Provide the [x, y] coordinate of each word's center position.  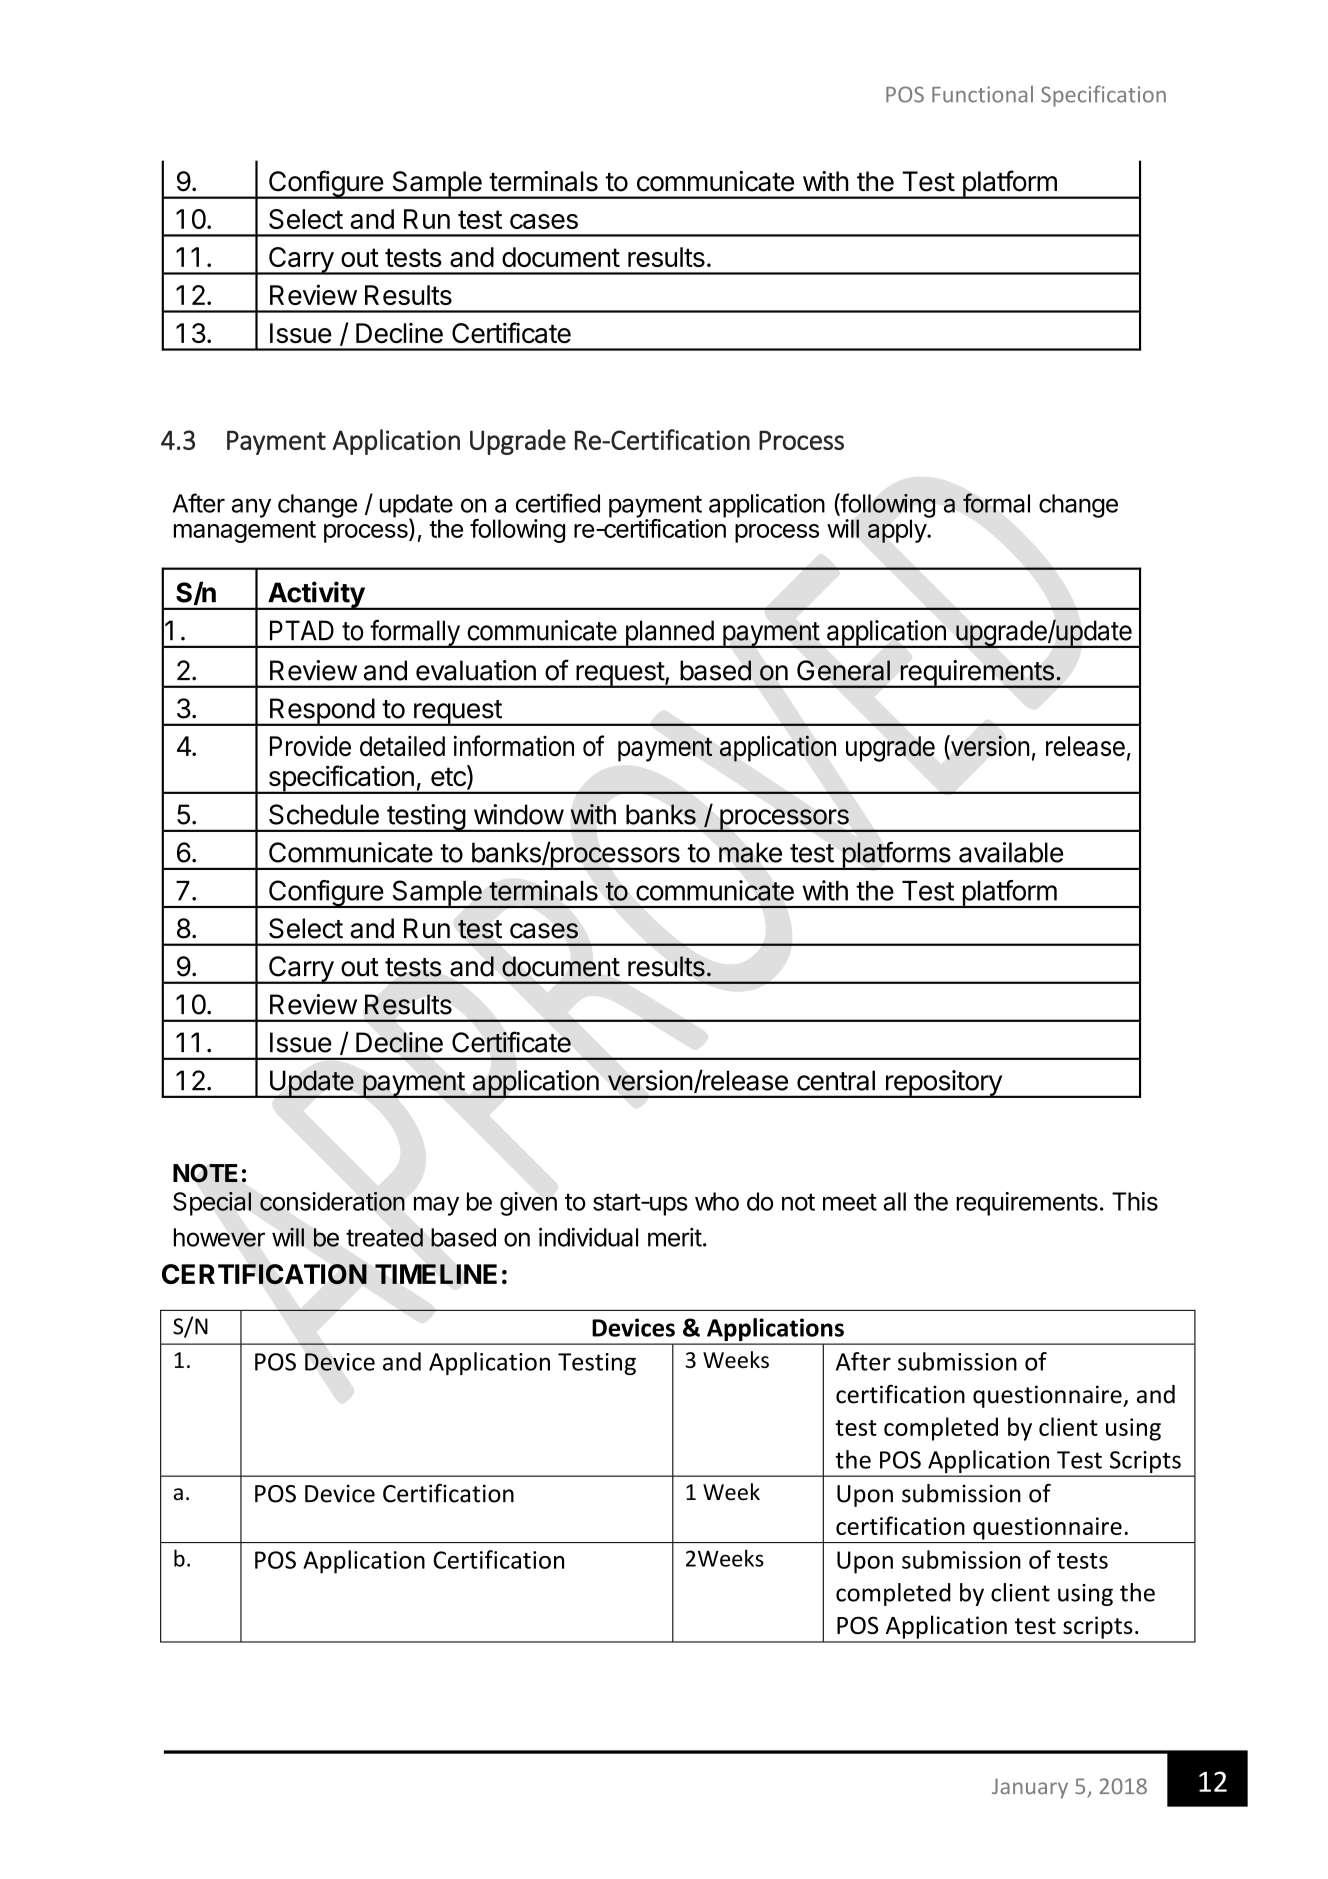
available [1011, 852]
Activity [316, 595]
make [750, 852]
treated [384, 1237]
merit [675, 1237]
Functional [982, 94]
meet [850, 1202]
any [251, 508]
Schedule [324, 814]
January [1030, 1788]
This [1135, 1201]
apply [898, 530]
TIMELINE [436, 1274]
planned [669, 634]
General [843, 670]
